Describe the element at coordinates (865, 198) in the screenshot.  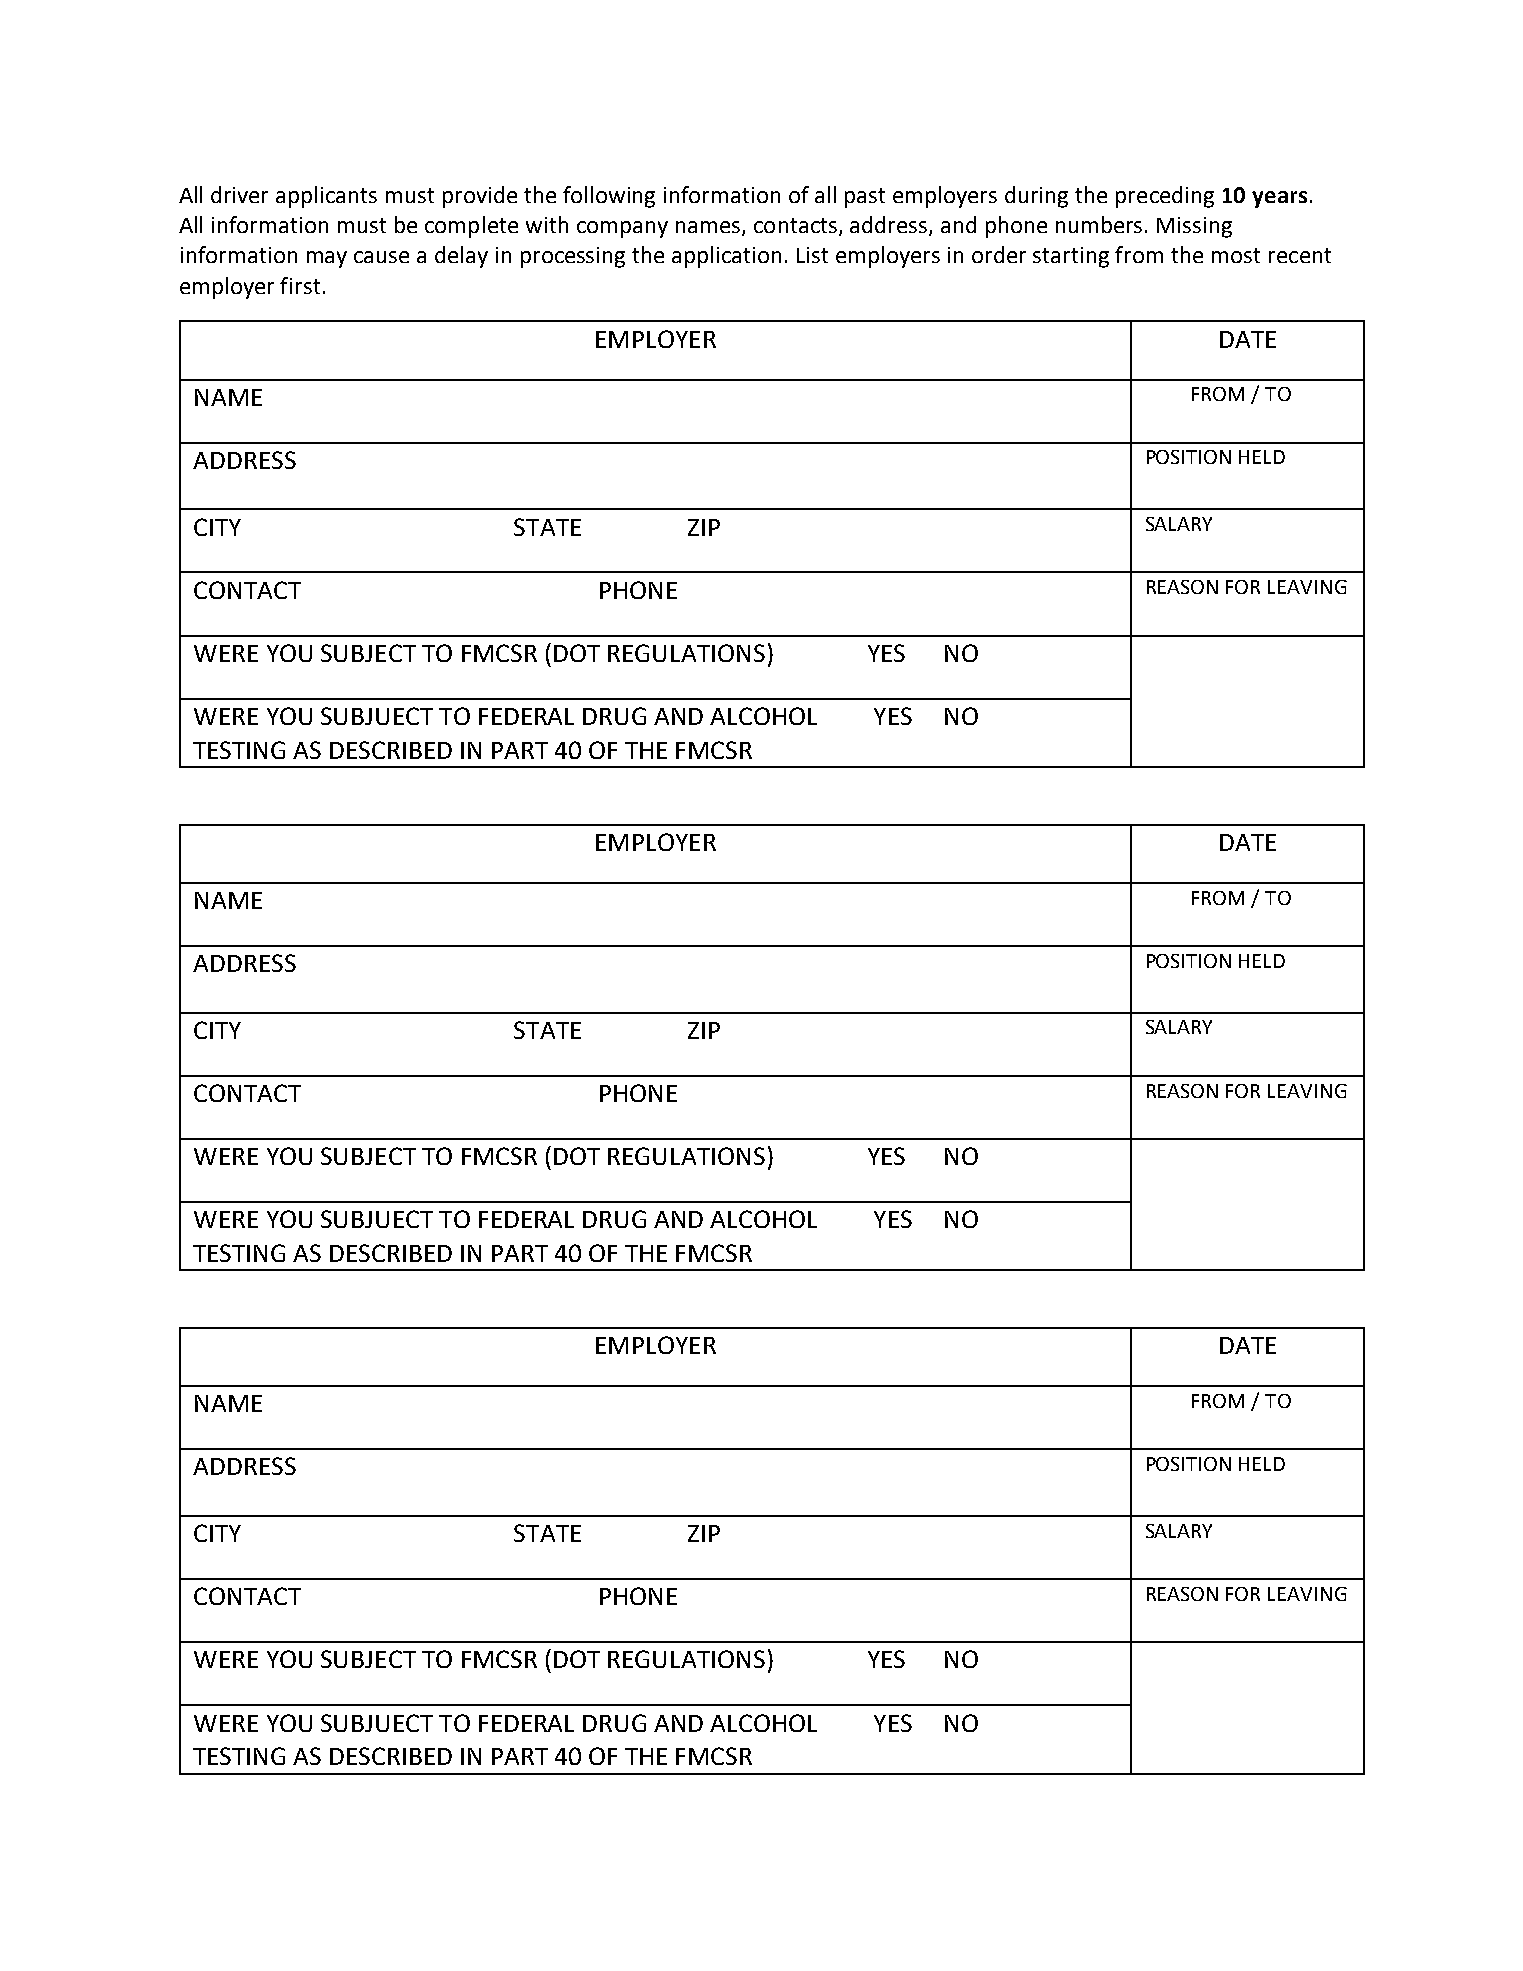
I see `past` at that location.
